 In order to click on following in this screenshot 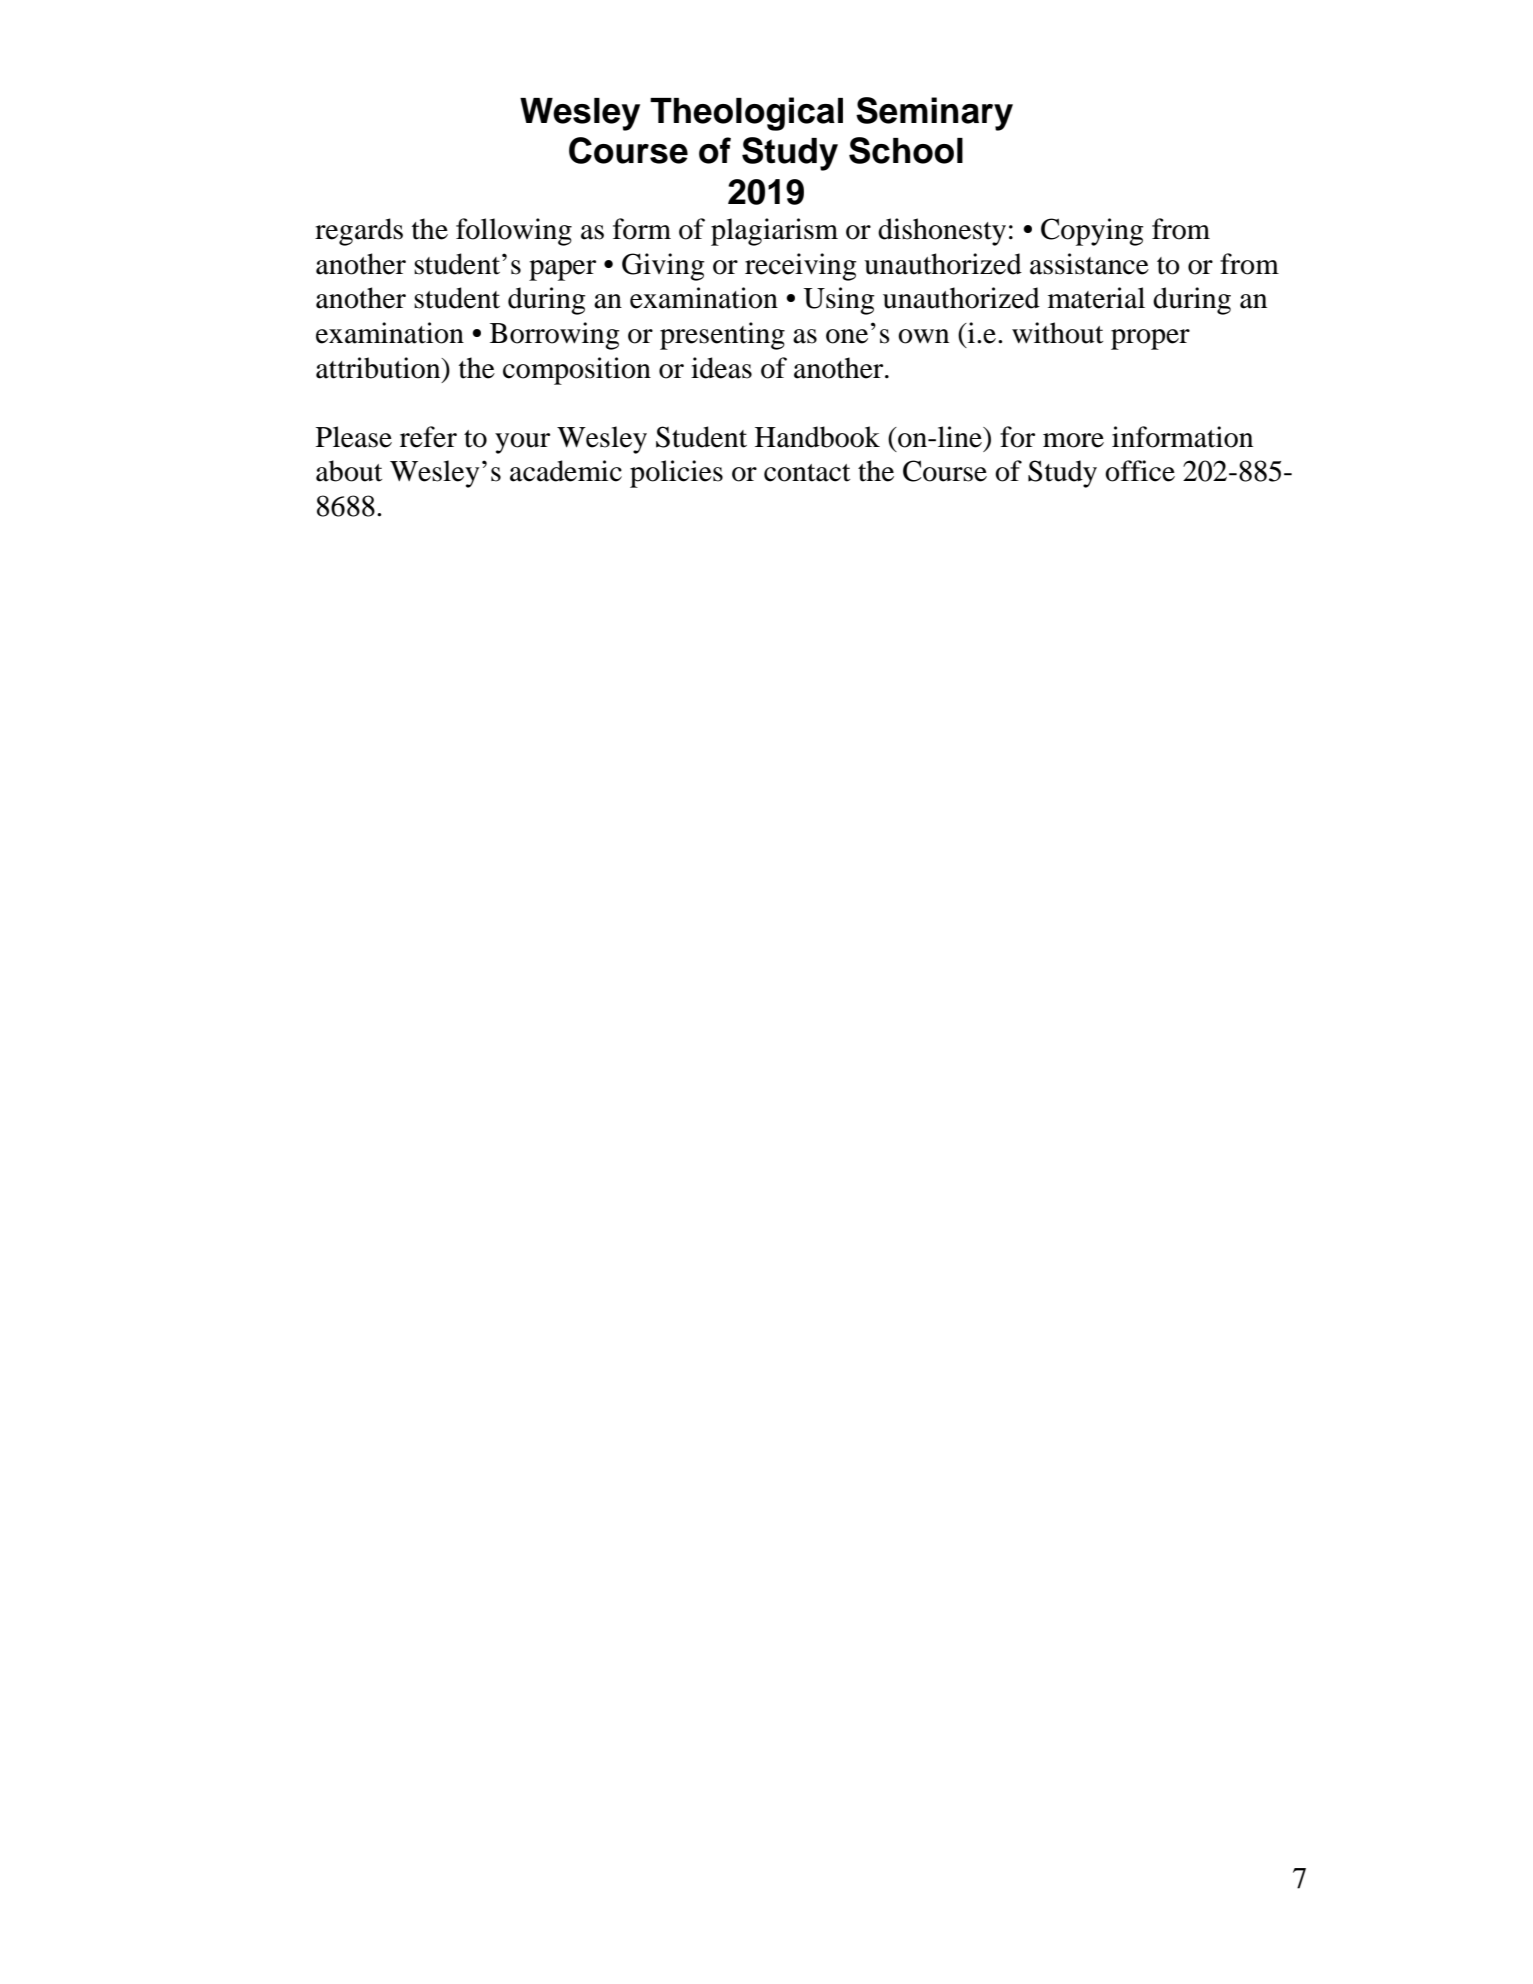, I will do `click(514, 232)`.
